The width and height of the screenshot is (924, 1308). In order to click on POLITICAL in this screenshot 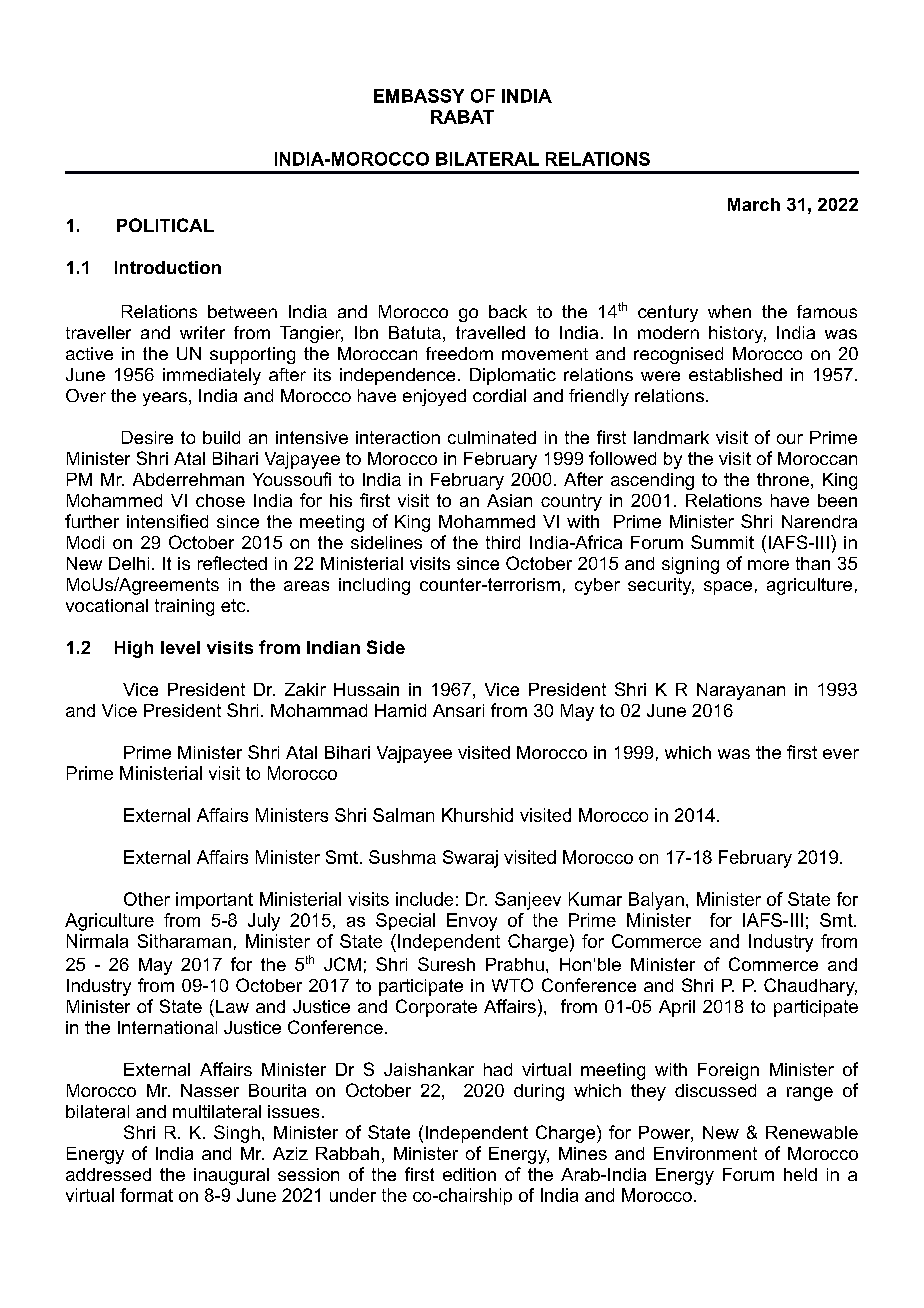, I will do `click(165, 225)`.
